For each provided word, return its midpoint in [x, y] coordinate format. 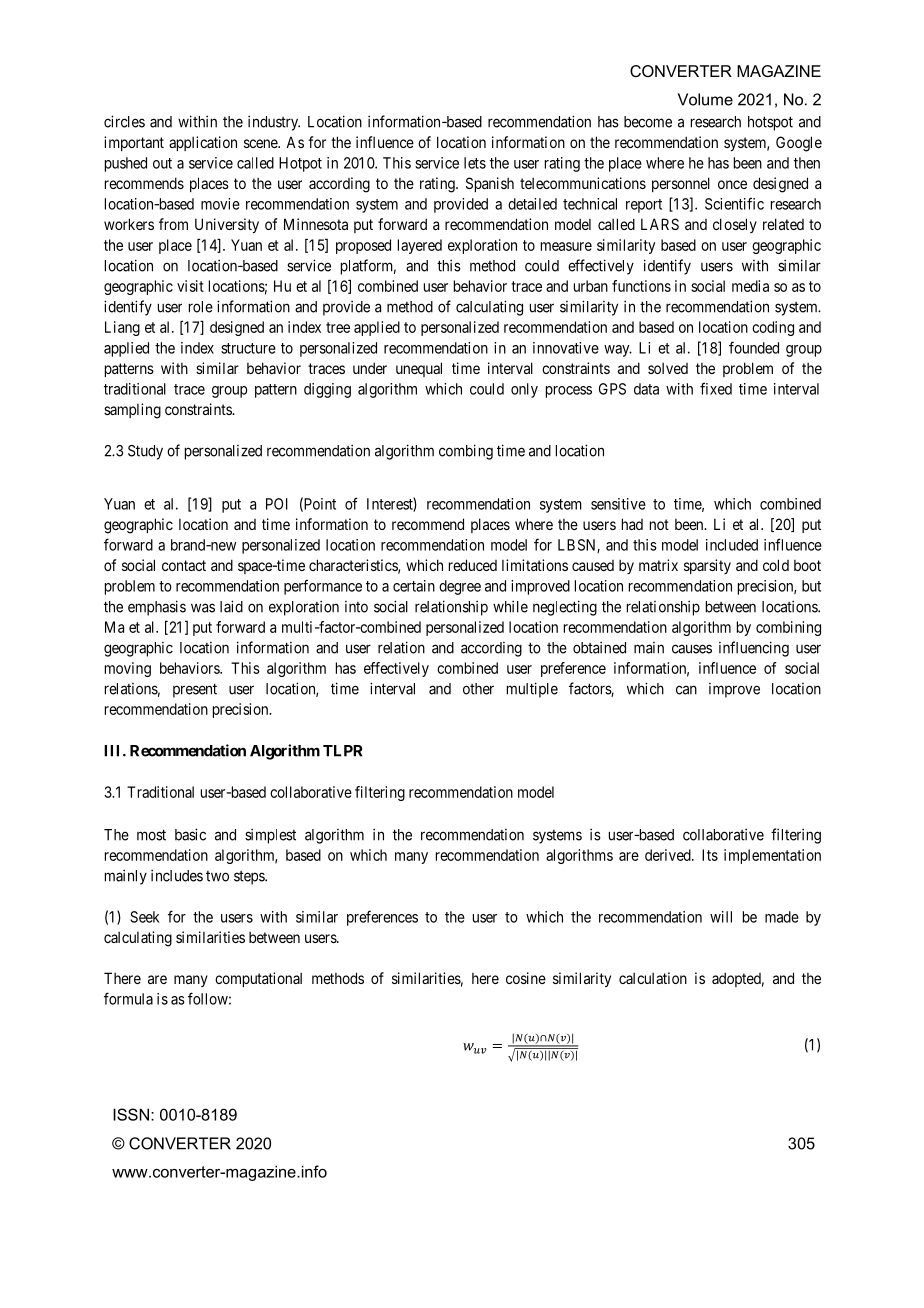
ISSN [131, 1114]
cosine [526, 978]
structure [248, 348]
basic [190, 834]
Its [710, 855]
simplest [270, 836]
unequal [419, 369]
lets [475, 163]
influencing [754, 649]
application [203, 143]
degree [460, 587]
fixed [716, 388]
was [203, 608]
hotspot [770, 123]
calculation [653, 978]
